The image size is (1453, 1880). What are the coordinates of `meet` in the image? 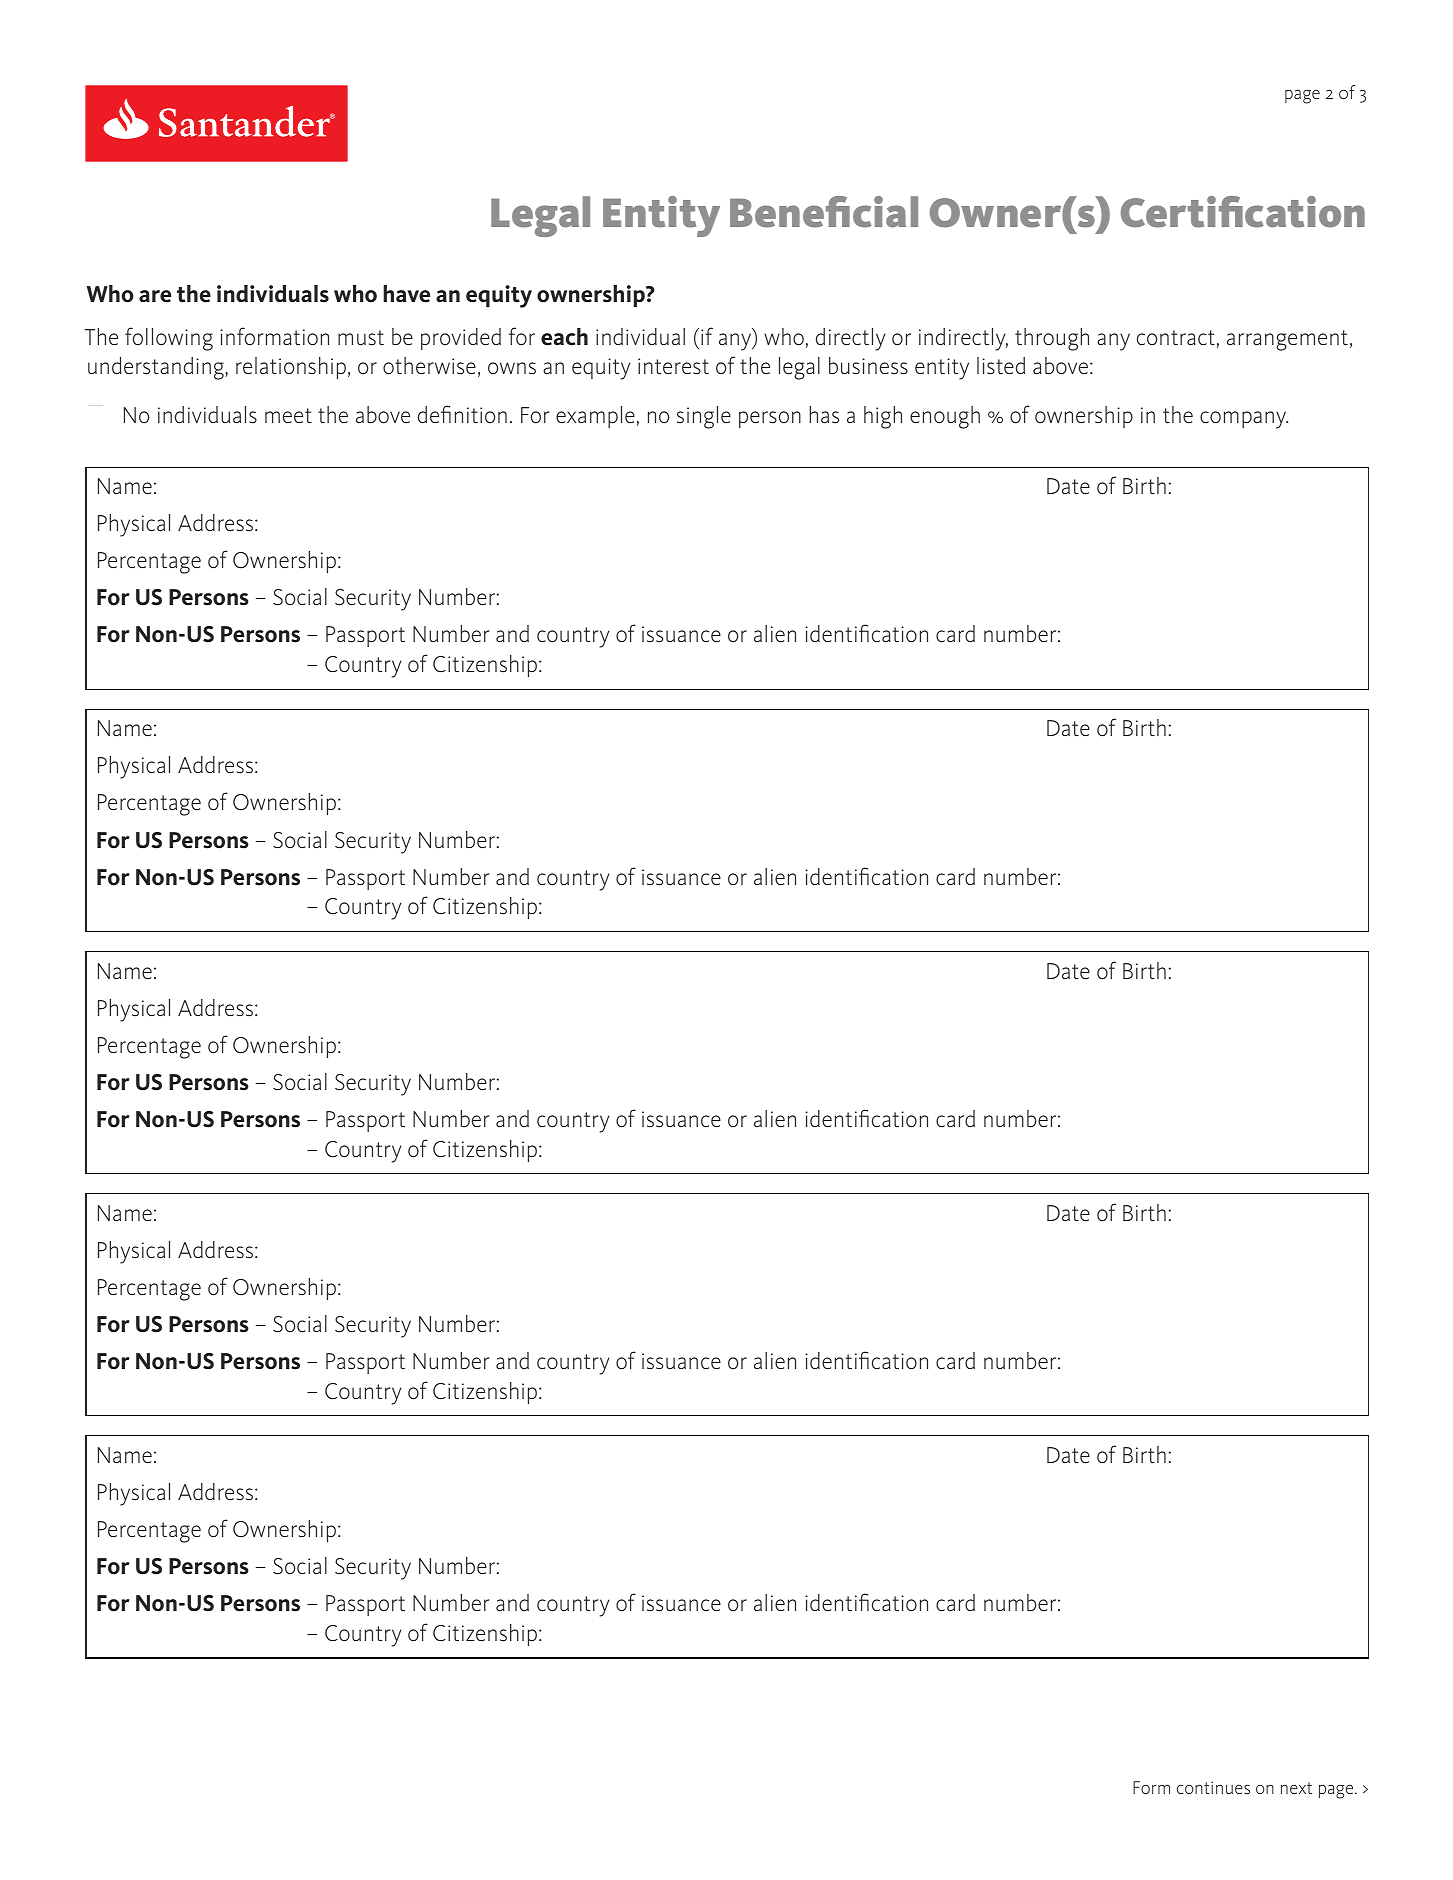 It's located at (288, 416).
